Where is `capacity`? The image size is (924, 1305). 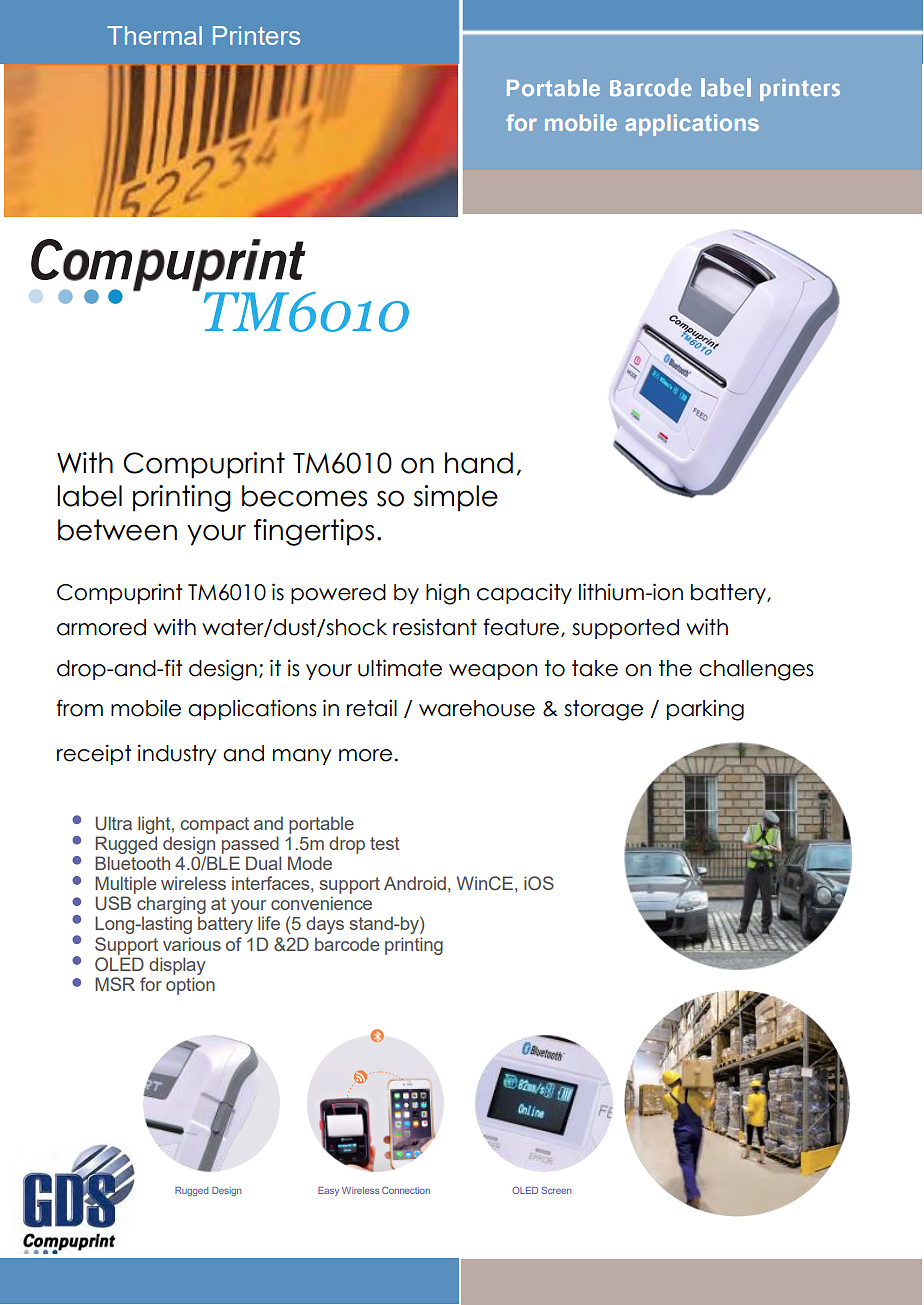 capacity is located at coordinates (524, 593).
